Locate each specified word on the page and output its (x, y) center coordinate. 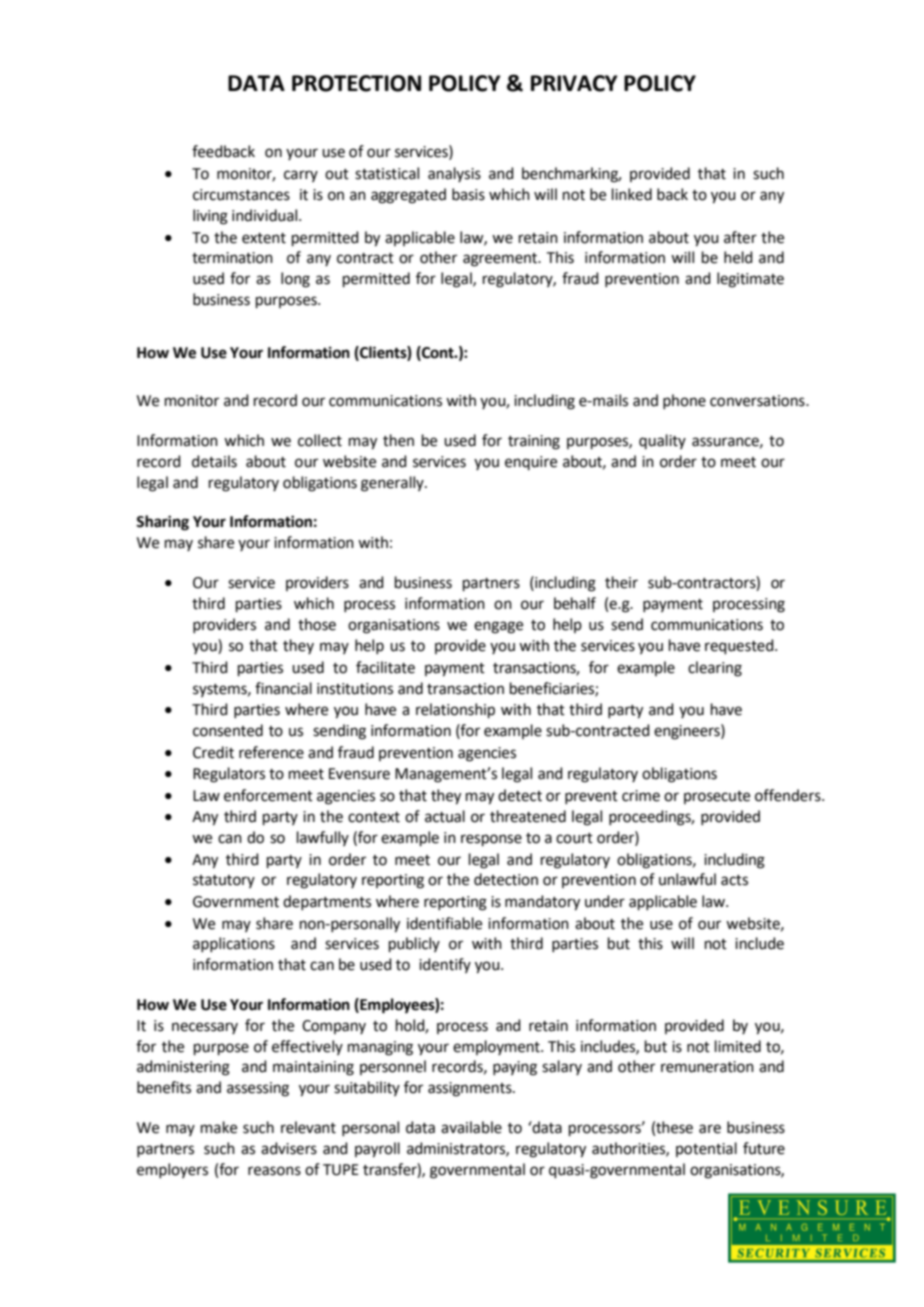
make (219, 1127)
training (534, 442)
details (214, 461)
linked (632, 194)
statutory (224, 881)
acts (734, 880)
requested (740, 646)
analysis (454, 174)
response (491, 840)
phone (684, 401)
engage (498, 627)
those (317, 624)
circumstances (241, 195)
